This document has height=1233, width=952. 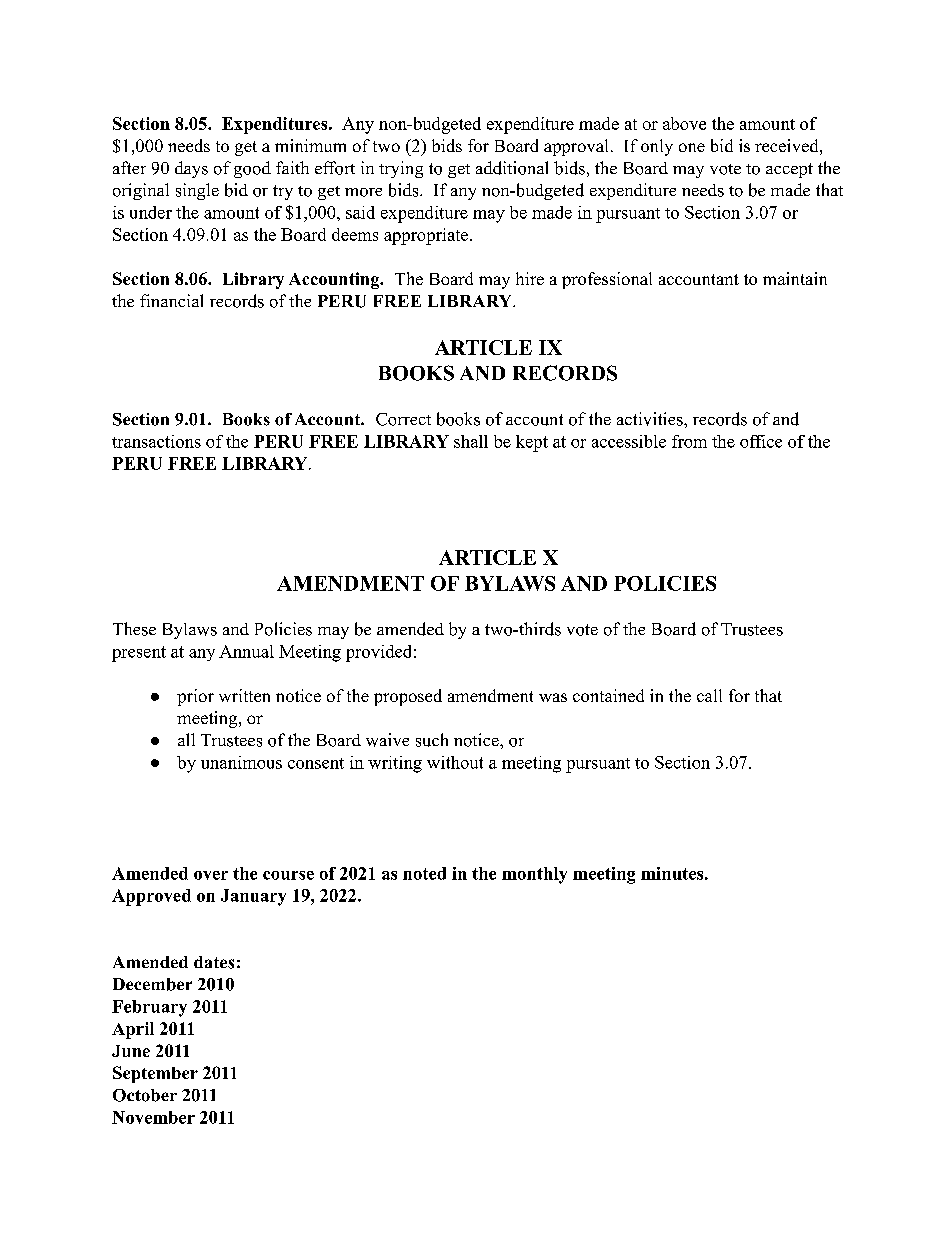 What do you see at coordinates (530, 278) in the document?
I see `hire` at bounding box center [530, 278].
